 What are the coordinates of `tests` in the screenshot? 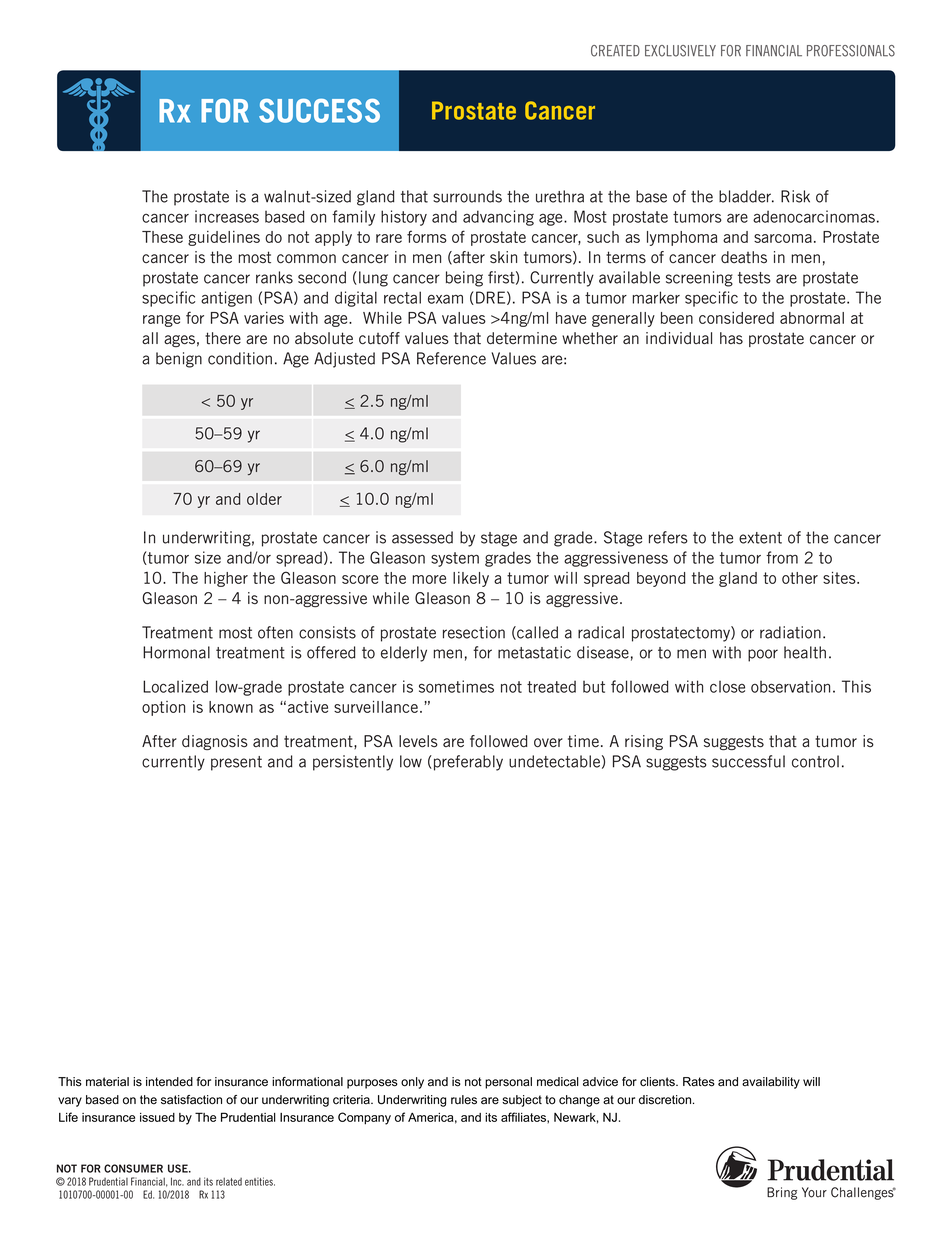 It's located at (754, 278).
